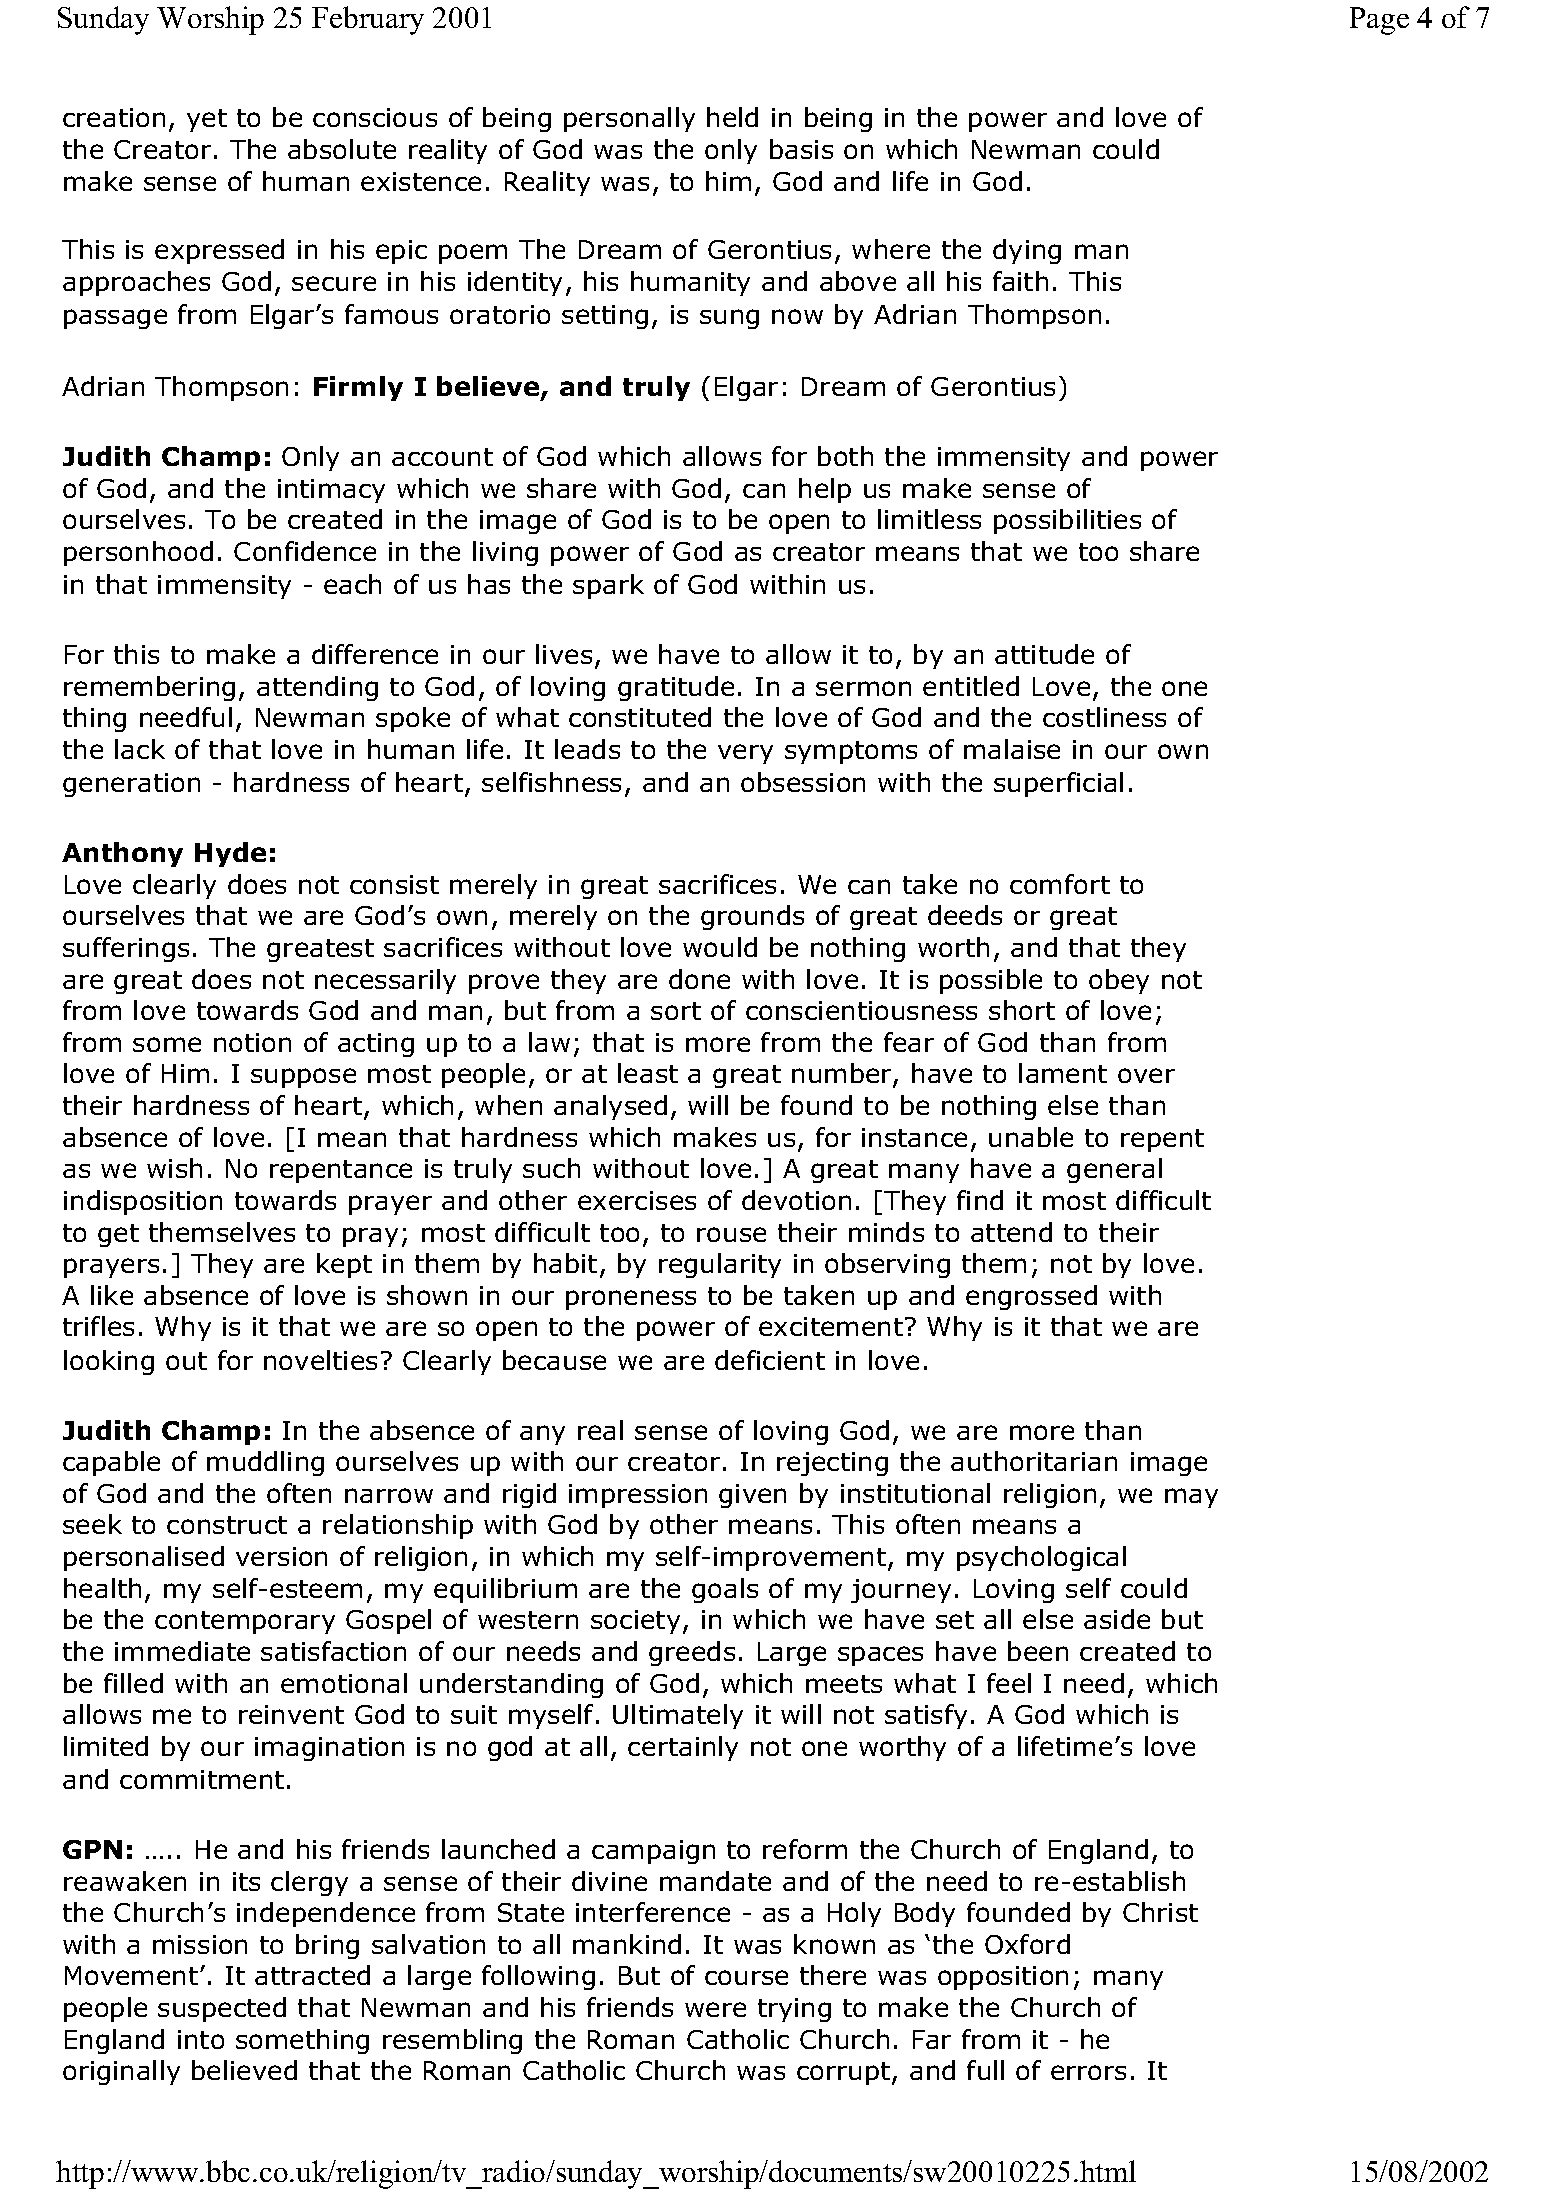 The height and width of the document is (2190, 1548). I want to click on sort, so click(676, 1011).
